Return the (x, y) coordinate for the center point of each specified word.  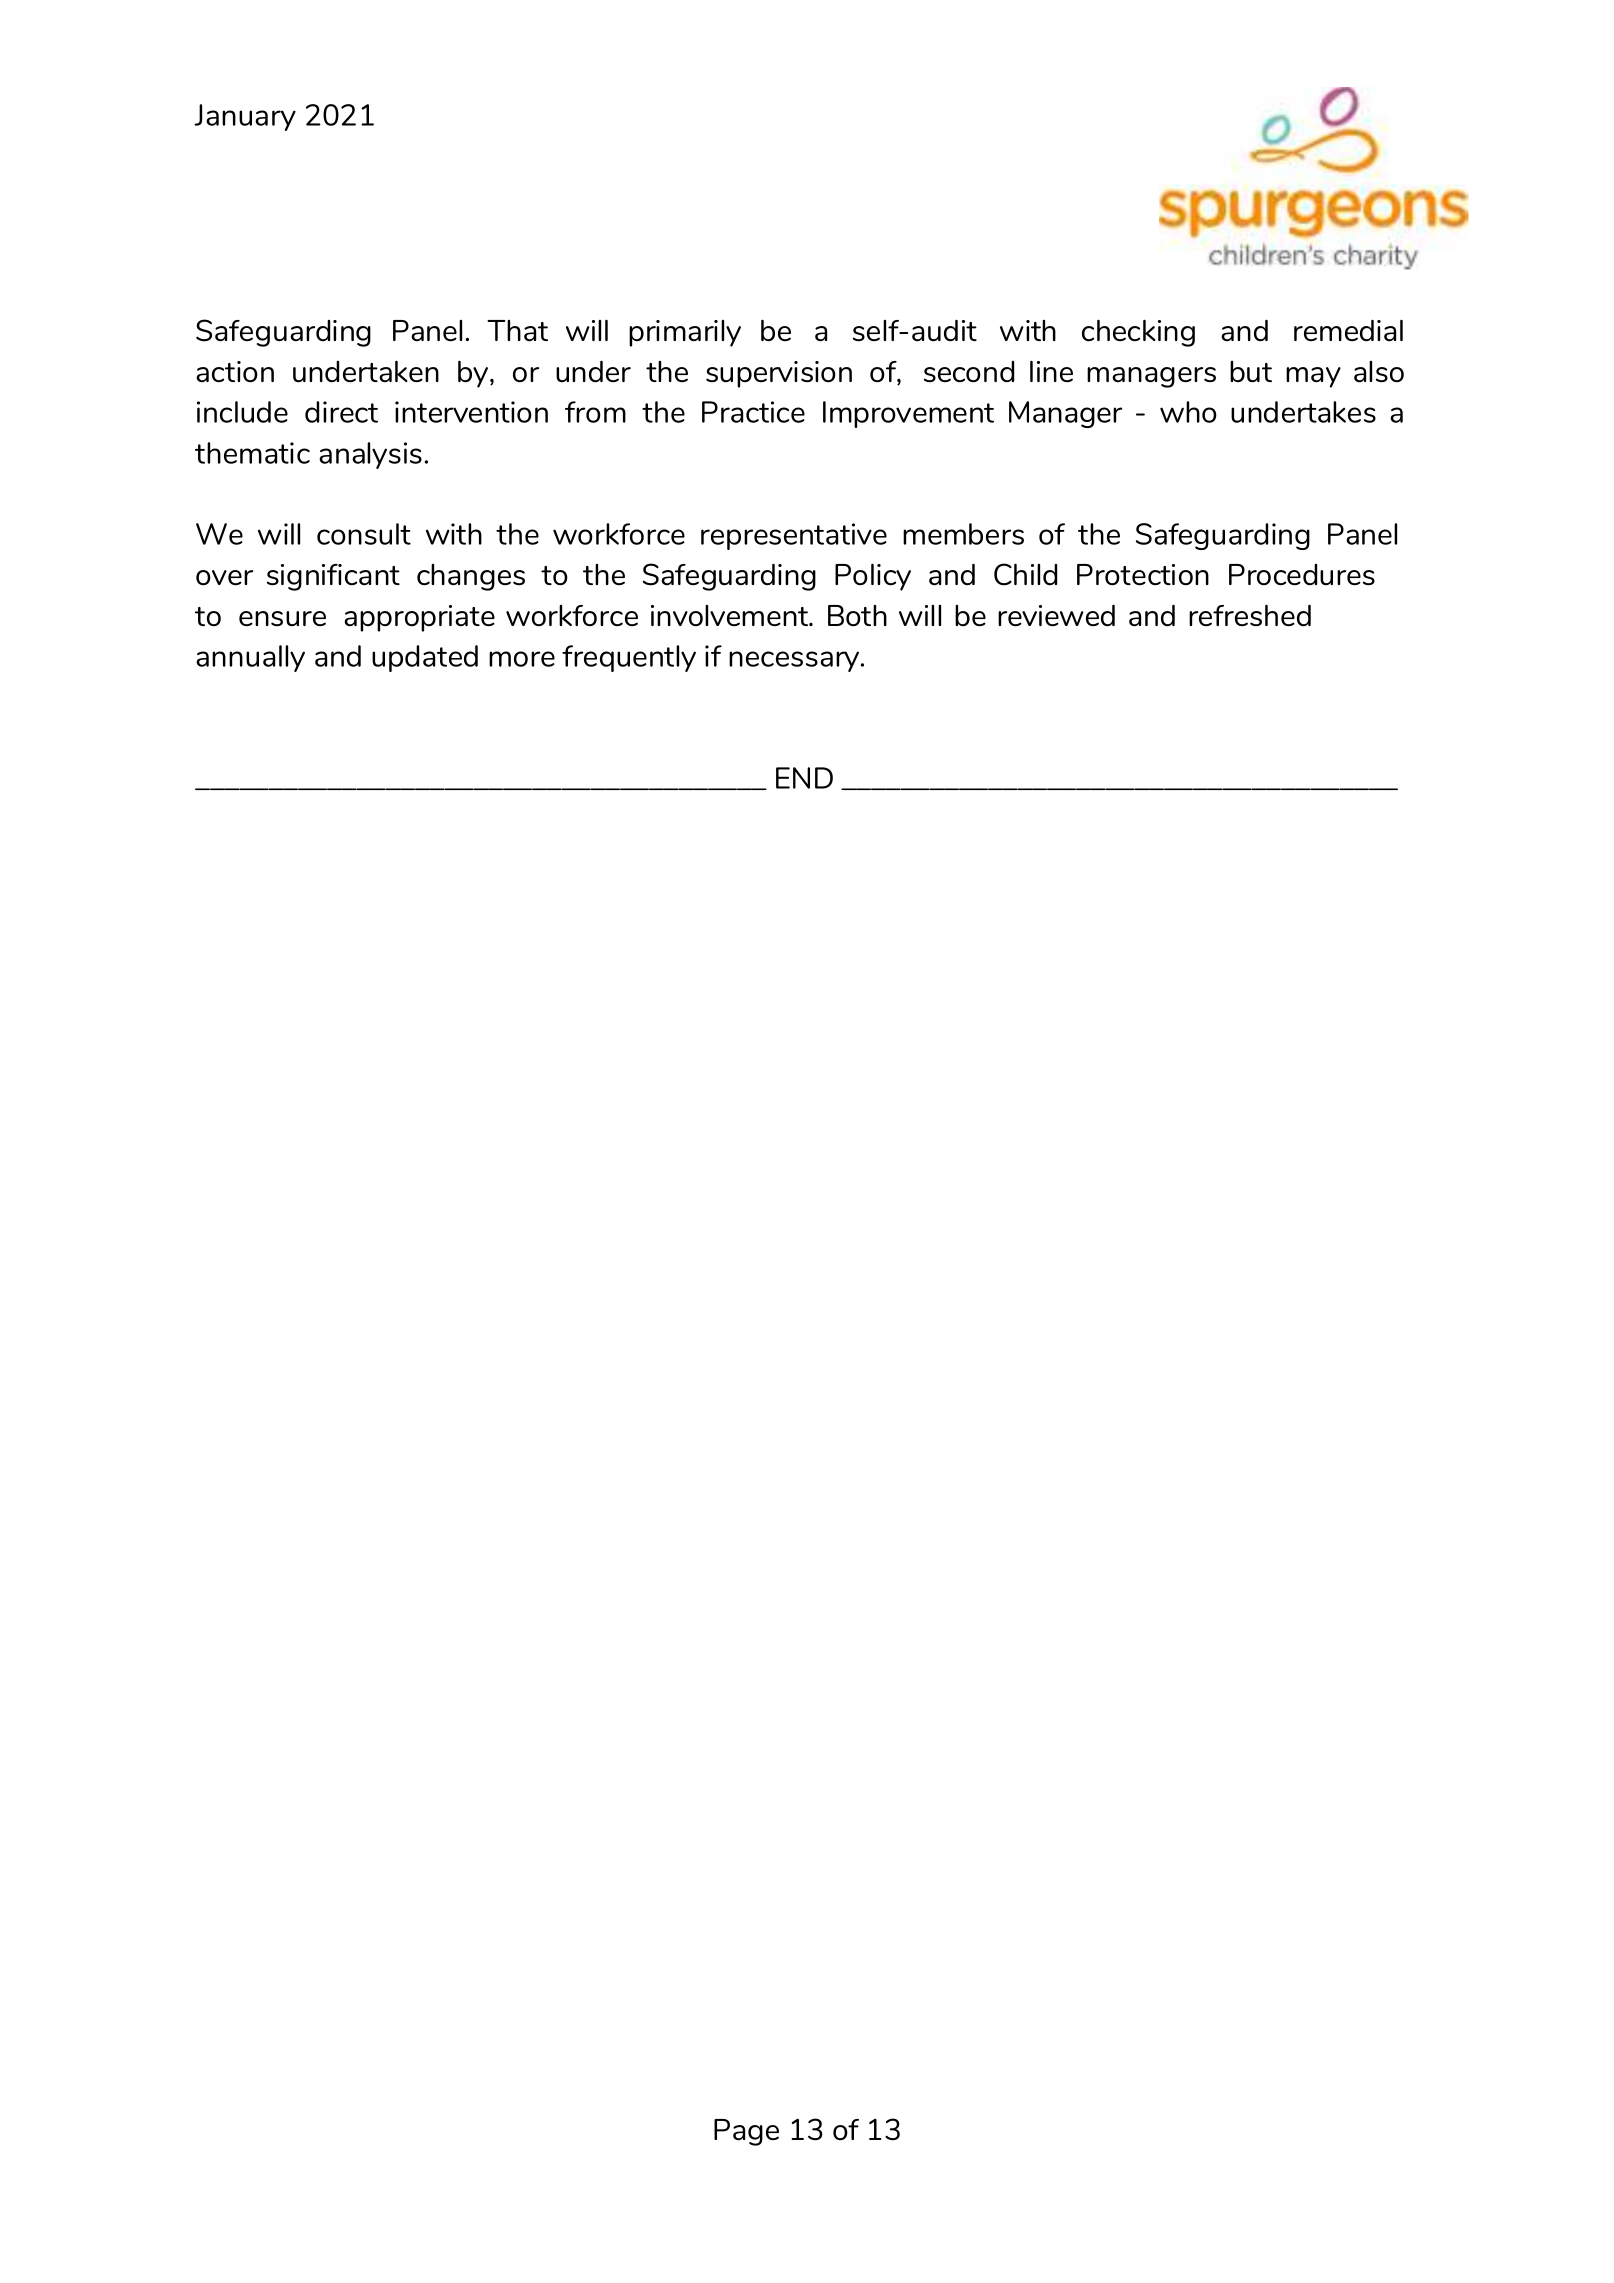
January (245, 117)
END (804, 778)
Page (746, 2132)
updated (425, 658)
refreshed (1250, 615)
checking (1138, 333)
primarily (685, 333)
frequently (629, 658)
